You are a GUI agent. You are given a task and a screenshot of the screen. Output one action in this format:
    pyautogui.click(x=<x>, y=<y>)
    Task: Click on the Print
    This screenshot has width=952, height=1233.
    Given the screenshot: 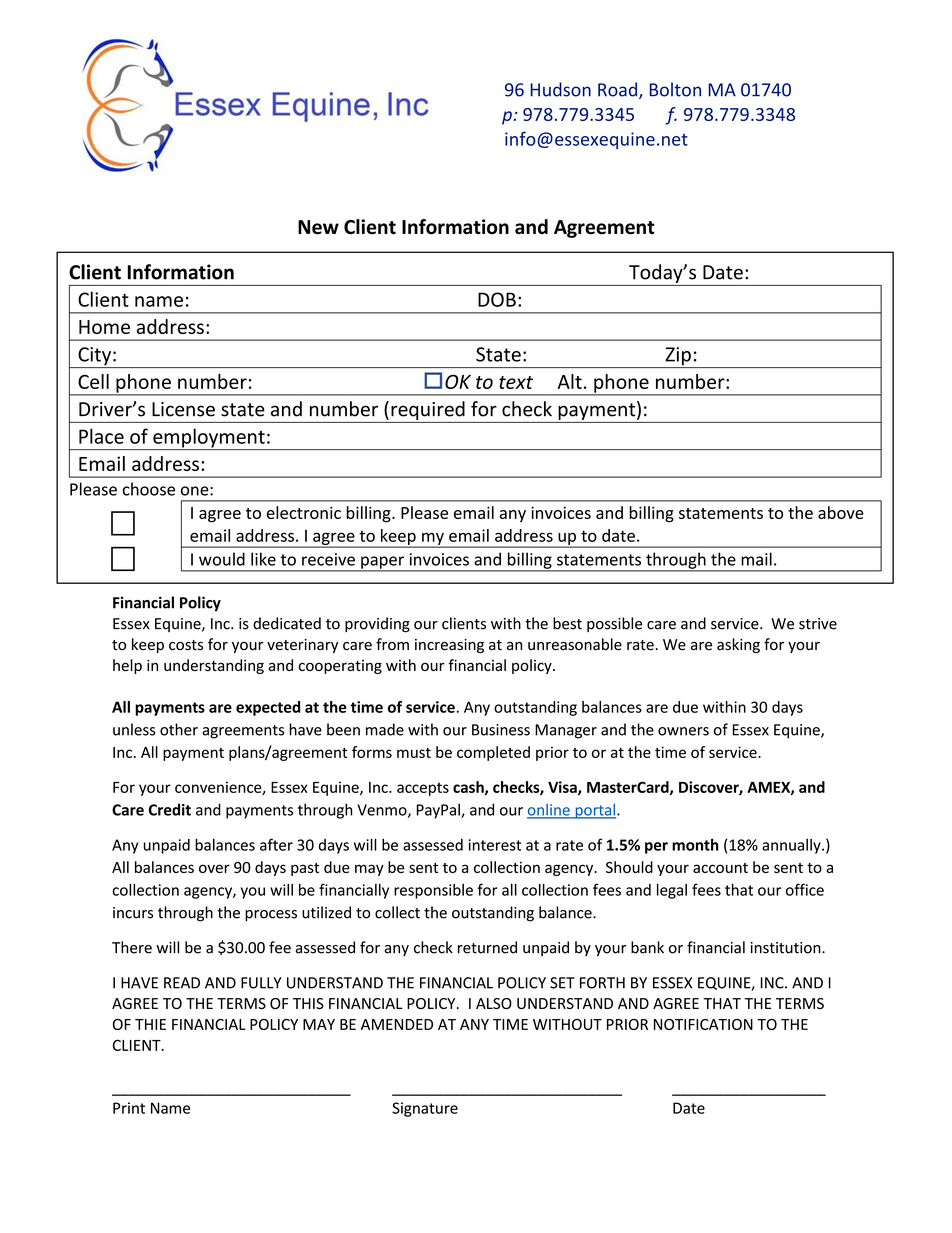 What is the action you would take?
    pyautogui.click(x=129, y=1108)
